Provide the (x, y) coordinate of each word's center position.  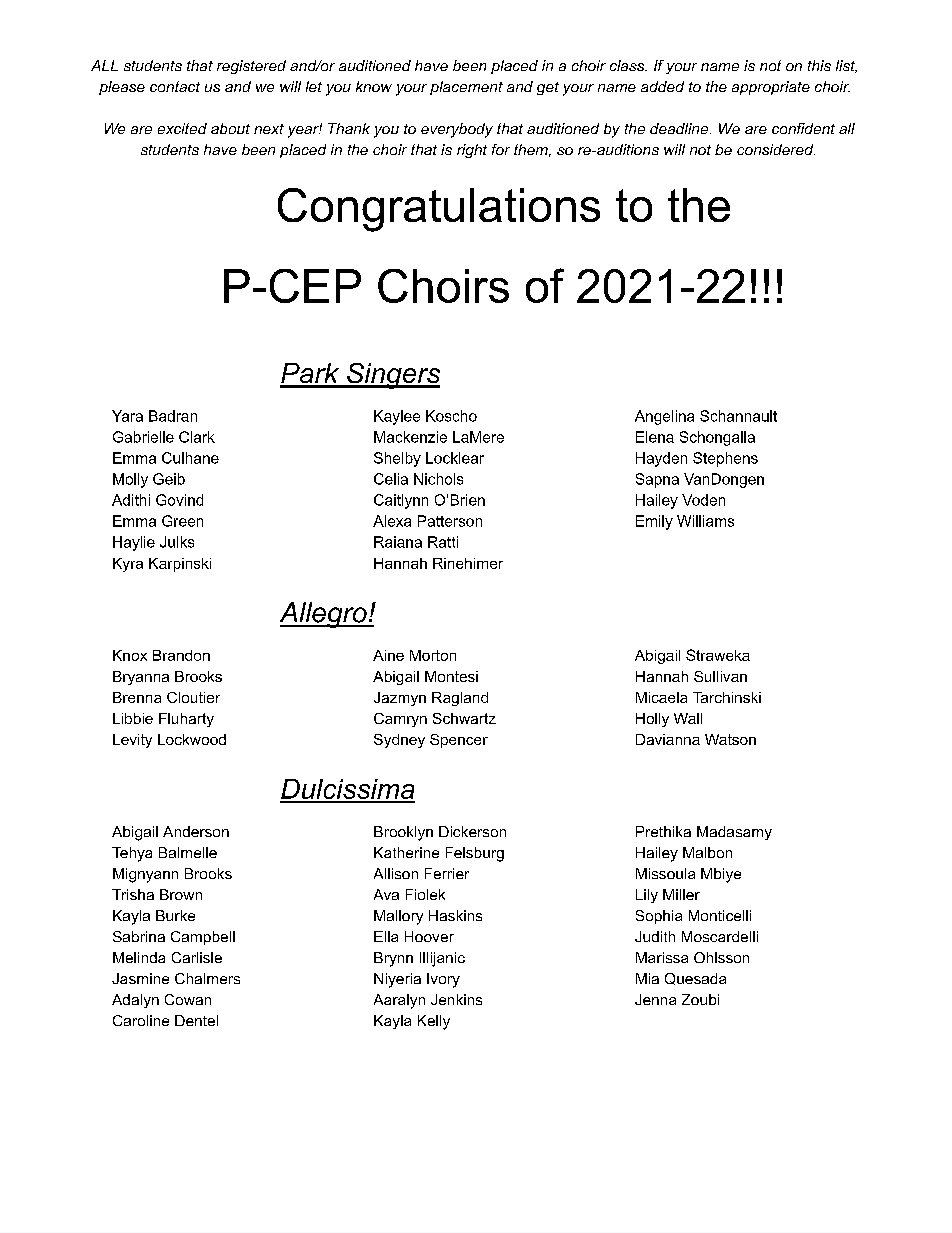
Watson (730, 739)
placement (466, 88)
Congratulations (439, 210)
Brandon (181, 655)
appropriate (771, 88)
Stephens (725, 459)
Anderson (196, 831)
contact (175, 86)
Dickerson (472, 831)
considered (776, 149)
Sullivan (720, 676)
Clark (197, 437)
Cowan (188, 999)
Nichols (438, 479)
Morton (433, 655)
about (230, 128)
